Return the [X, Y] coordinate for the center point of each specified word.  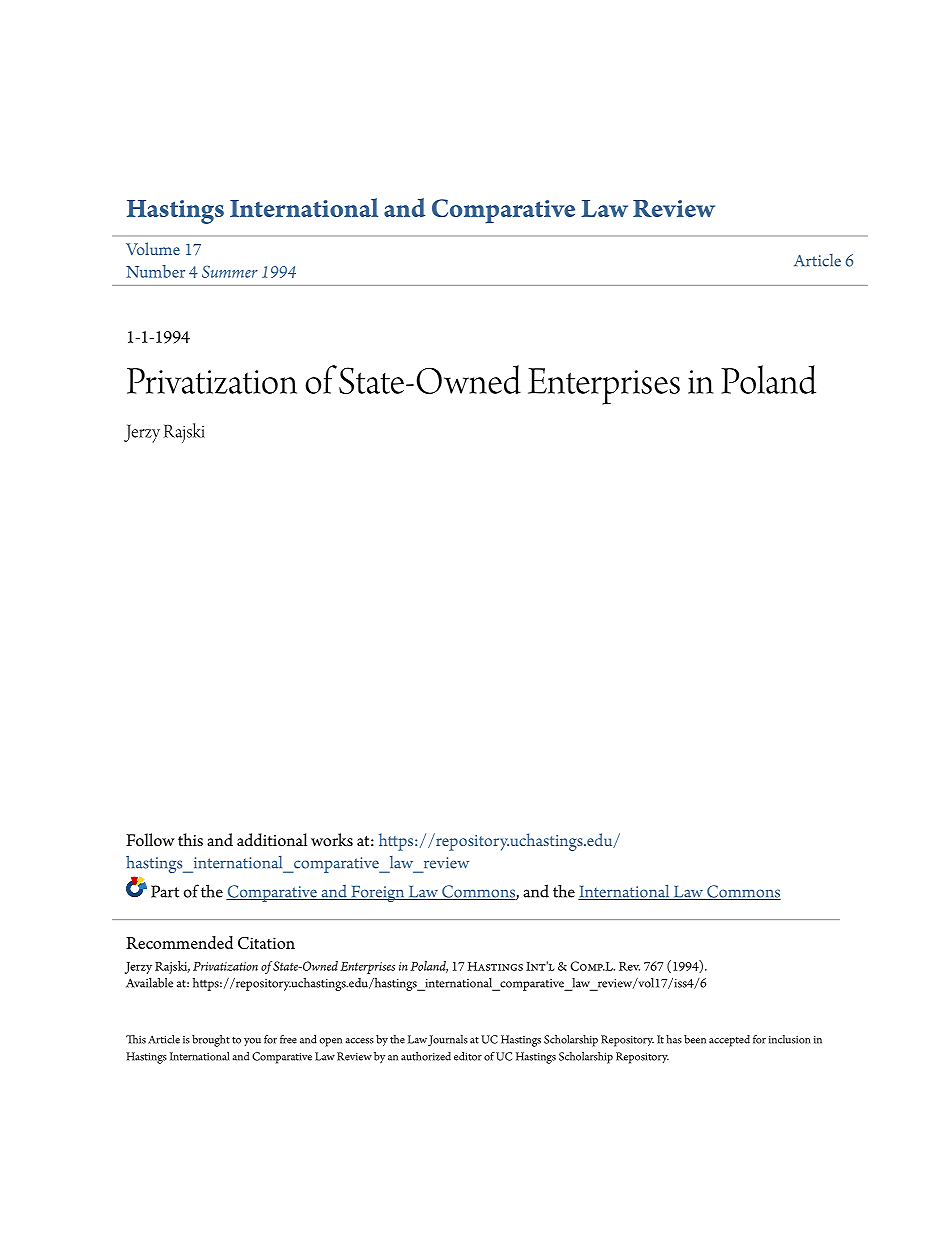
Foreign [378, 894]
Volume [153, 248]
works [332, 840]
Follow [150, 840]
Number [155, 271]
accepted [729, 1041]
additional [272, 840]
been [695, 1039]
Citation [266, 943]
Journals [448, 1040]
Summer [230, 272]
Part [165, 891]
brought [211, 1041]
